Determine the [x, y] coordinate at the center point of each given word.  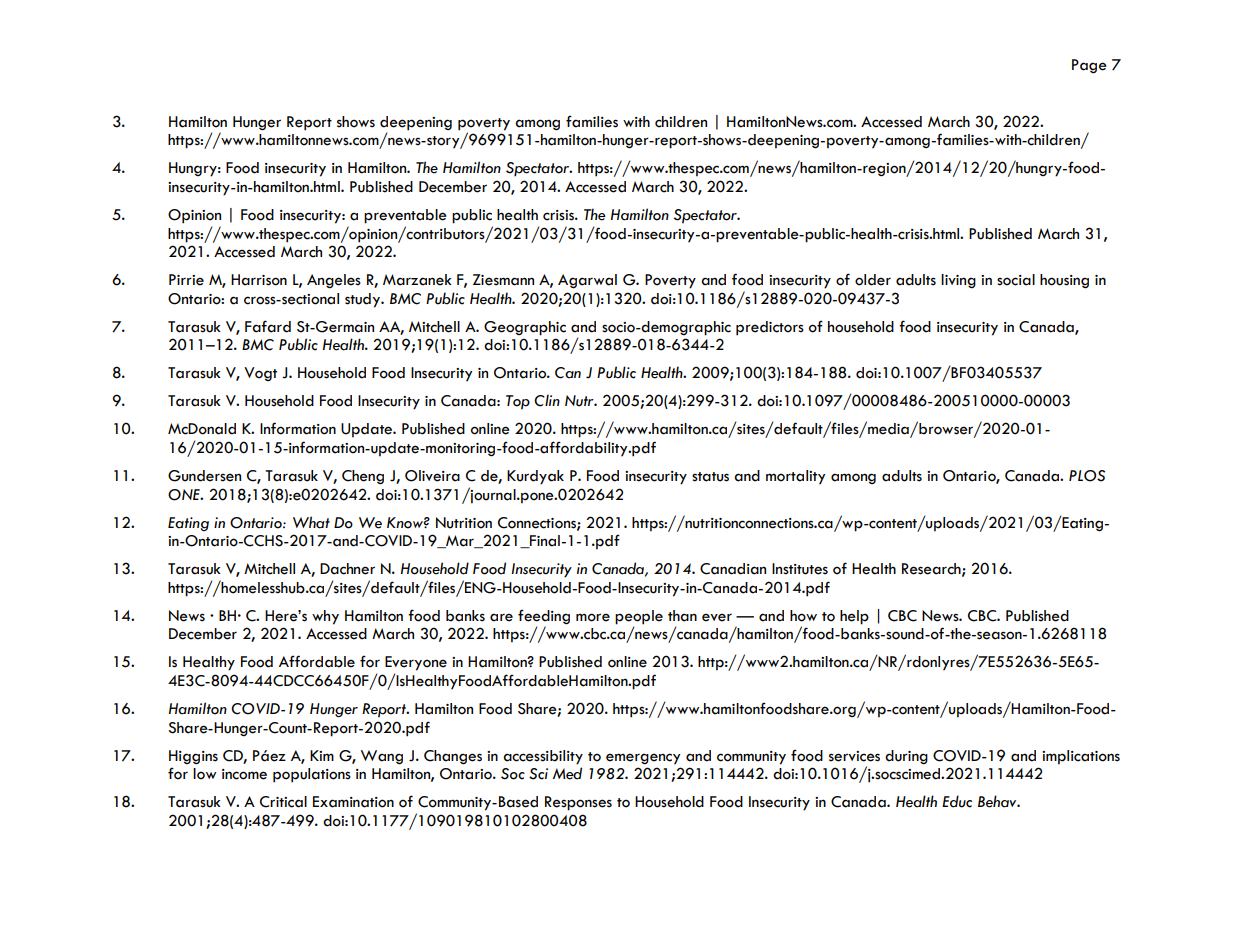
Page [1089, 66]
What [311, 522]
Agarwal [587, 281]
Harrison [259, 280]
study [363, 300]
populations [312, 775]
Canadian [733, 569]
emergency [643, 759]
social [1016, 280]
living [958, 281]
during [906, 757]
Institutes [800, 569]
